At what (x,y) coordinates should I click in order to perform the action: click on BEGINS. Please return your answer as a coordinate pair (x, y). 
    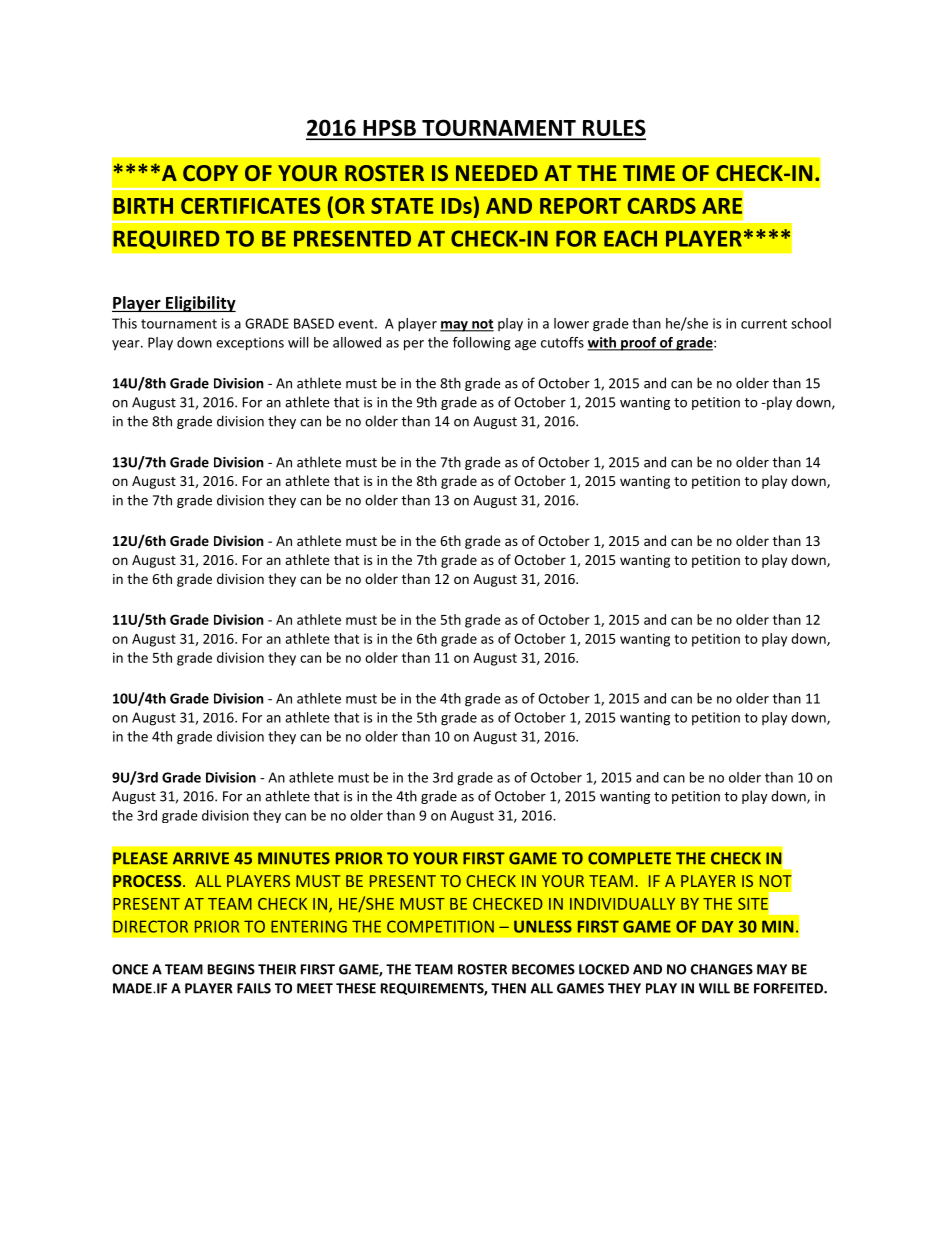
    Looking at the image, I should click on (231, 969).
